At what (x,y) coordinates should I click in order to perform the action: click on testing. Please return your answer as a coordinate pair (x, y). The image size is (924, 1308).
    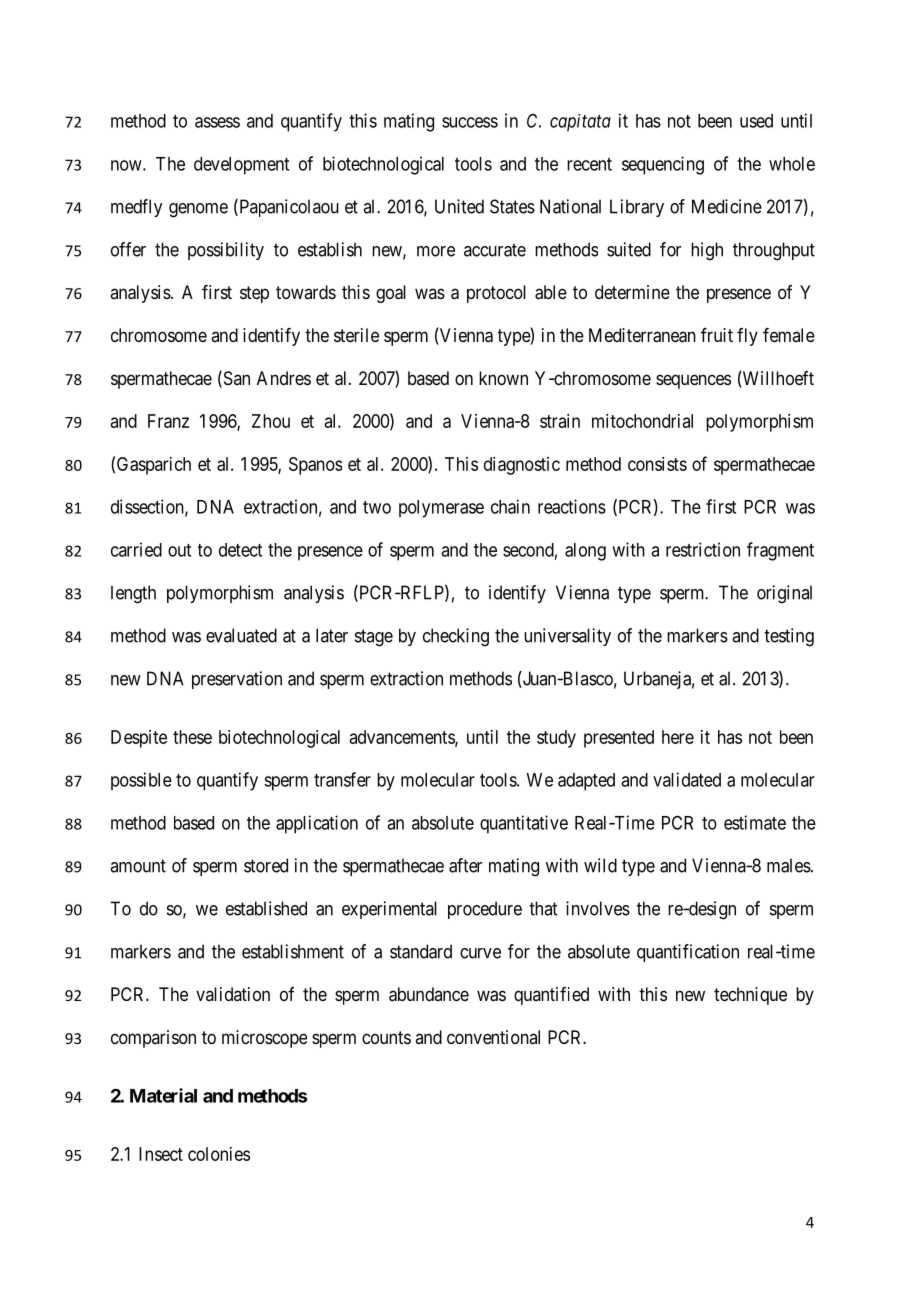
    Looking at the image, I should click on (789, 637).
